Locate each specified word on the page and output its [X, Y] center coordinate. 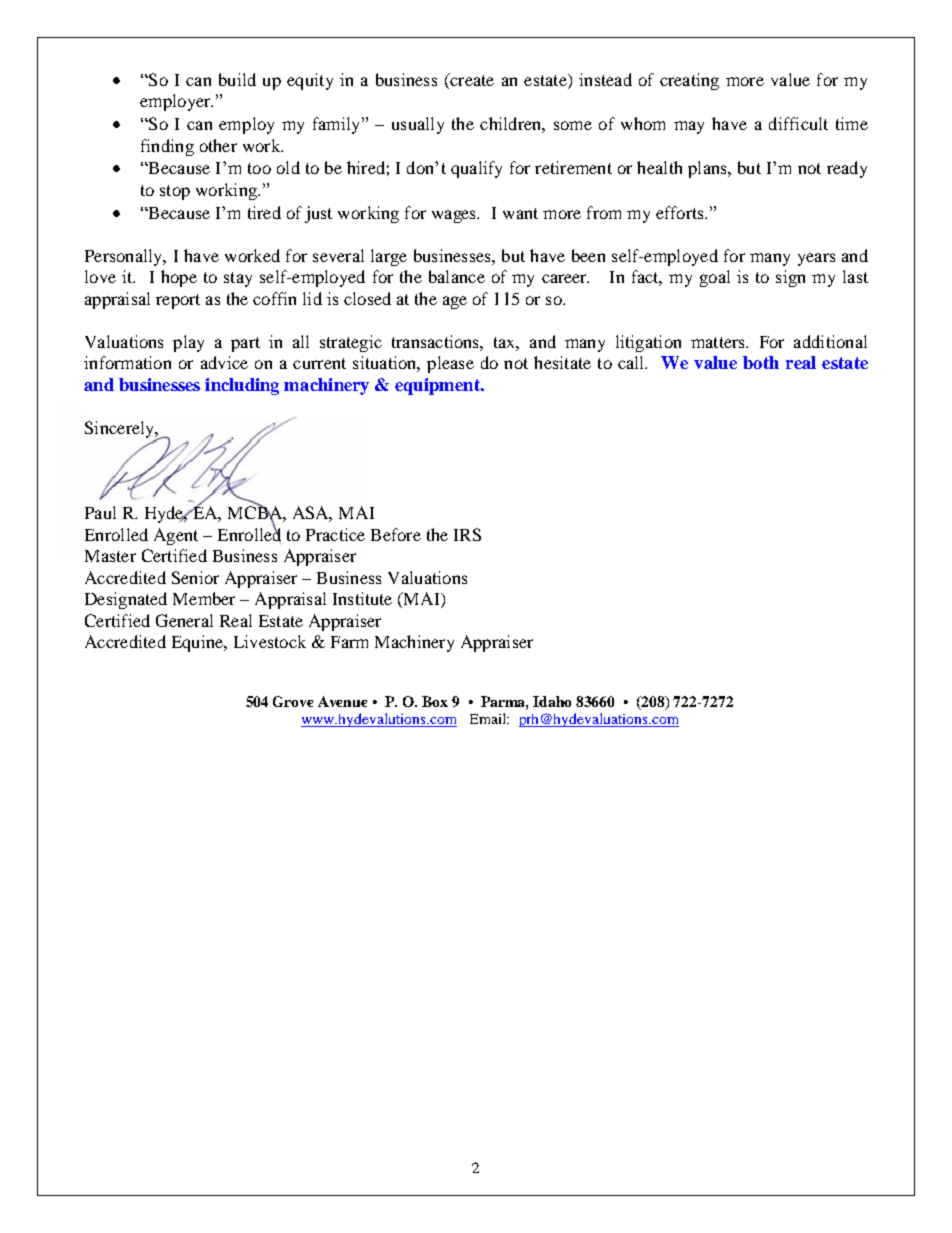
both [761, 362]
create [471, 79]
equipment [438, 386]
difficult [798, 123]
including [242, 386]
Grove [293, 701]
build [237, 79]
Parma [504, 702]
